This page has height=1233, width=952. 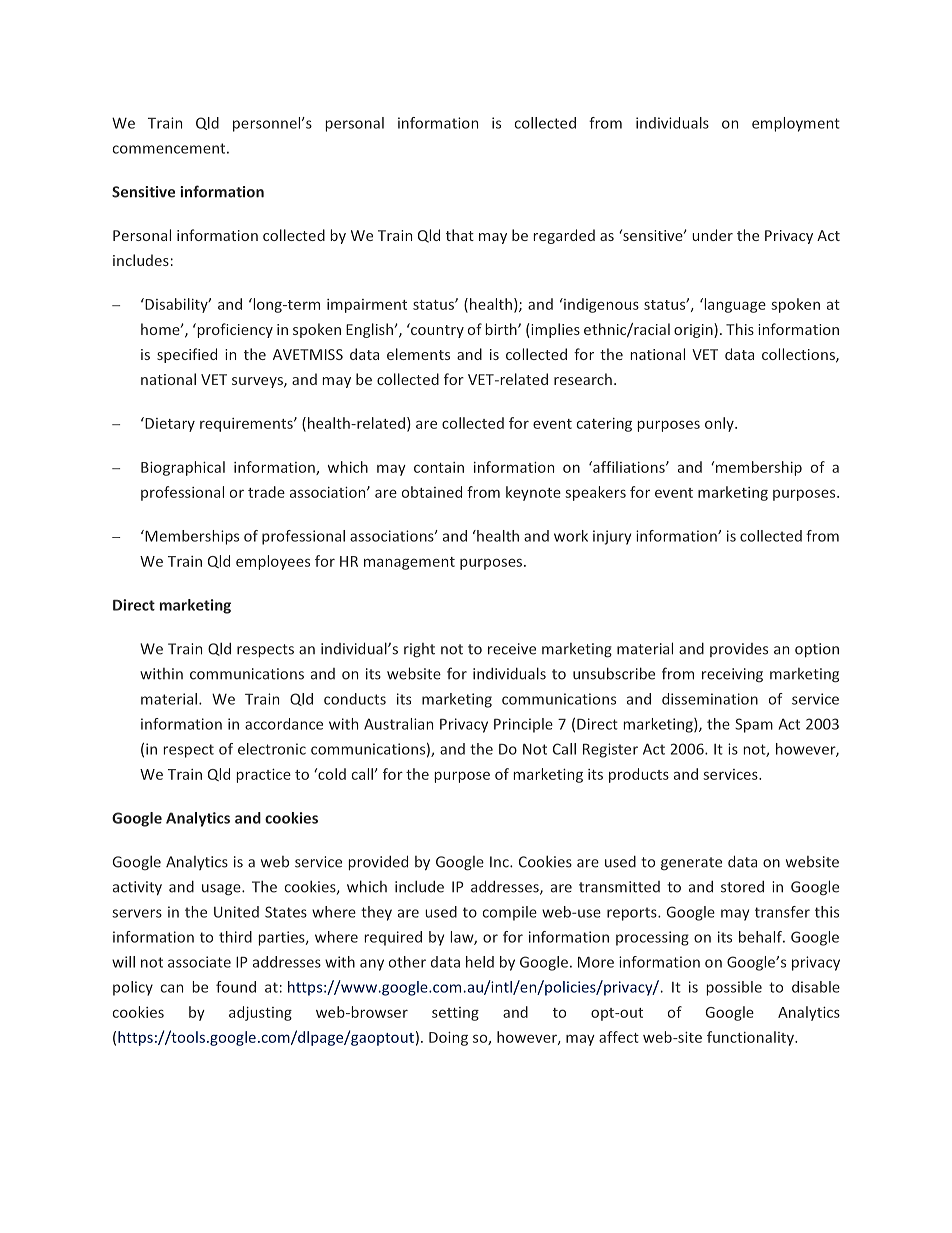 What do you see at coordinates (409, 563) in the page?
I see `management` at bounding box center [409, 563].
